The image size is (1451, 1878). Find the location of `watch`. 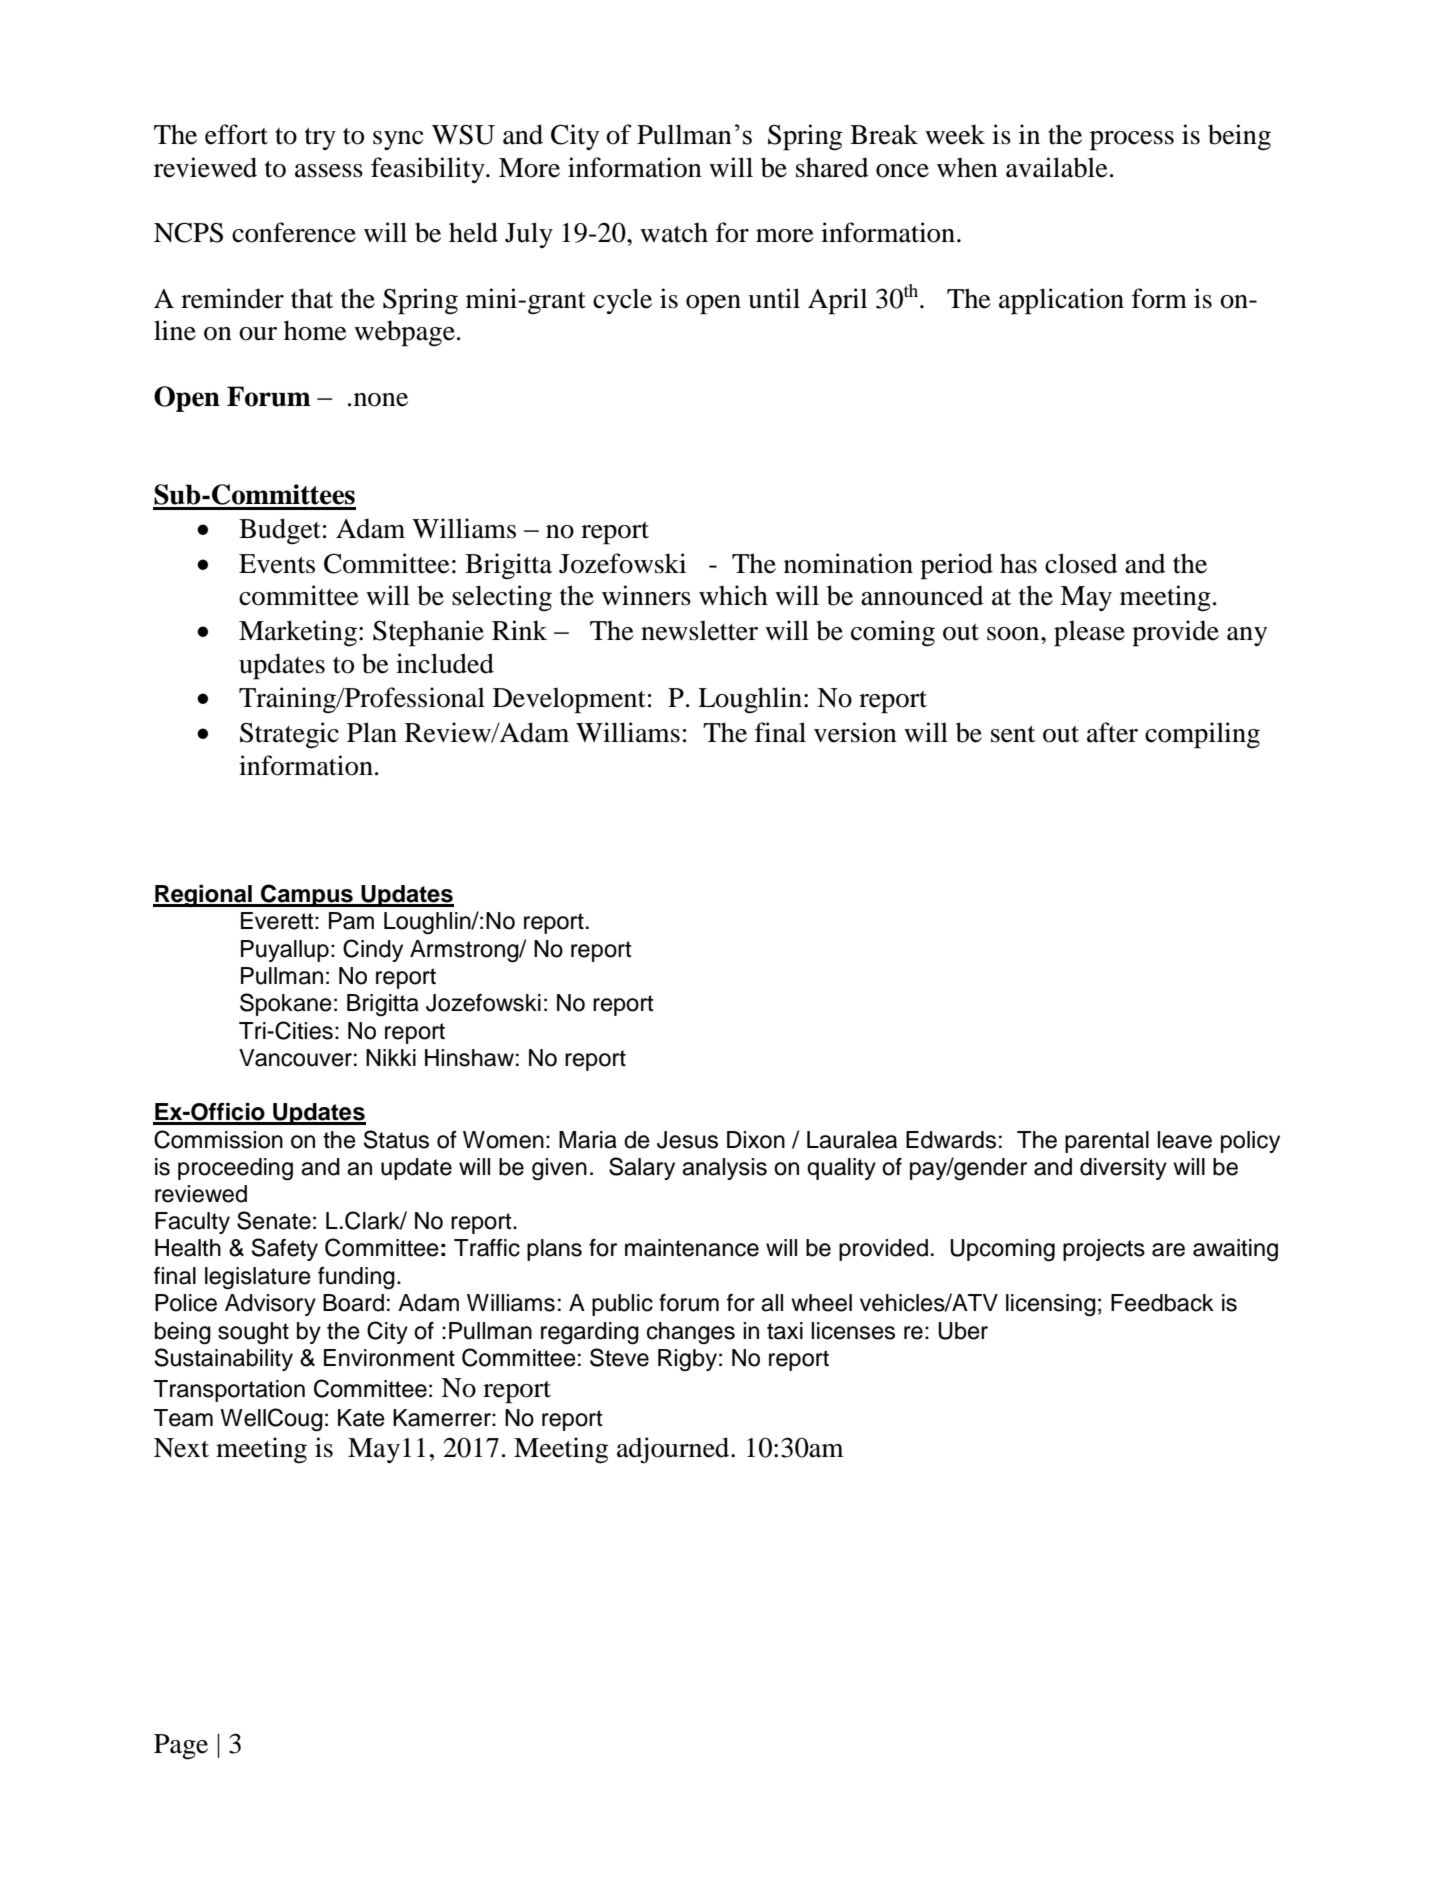

watch is located at coordinates (674, 232).
